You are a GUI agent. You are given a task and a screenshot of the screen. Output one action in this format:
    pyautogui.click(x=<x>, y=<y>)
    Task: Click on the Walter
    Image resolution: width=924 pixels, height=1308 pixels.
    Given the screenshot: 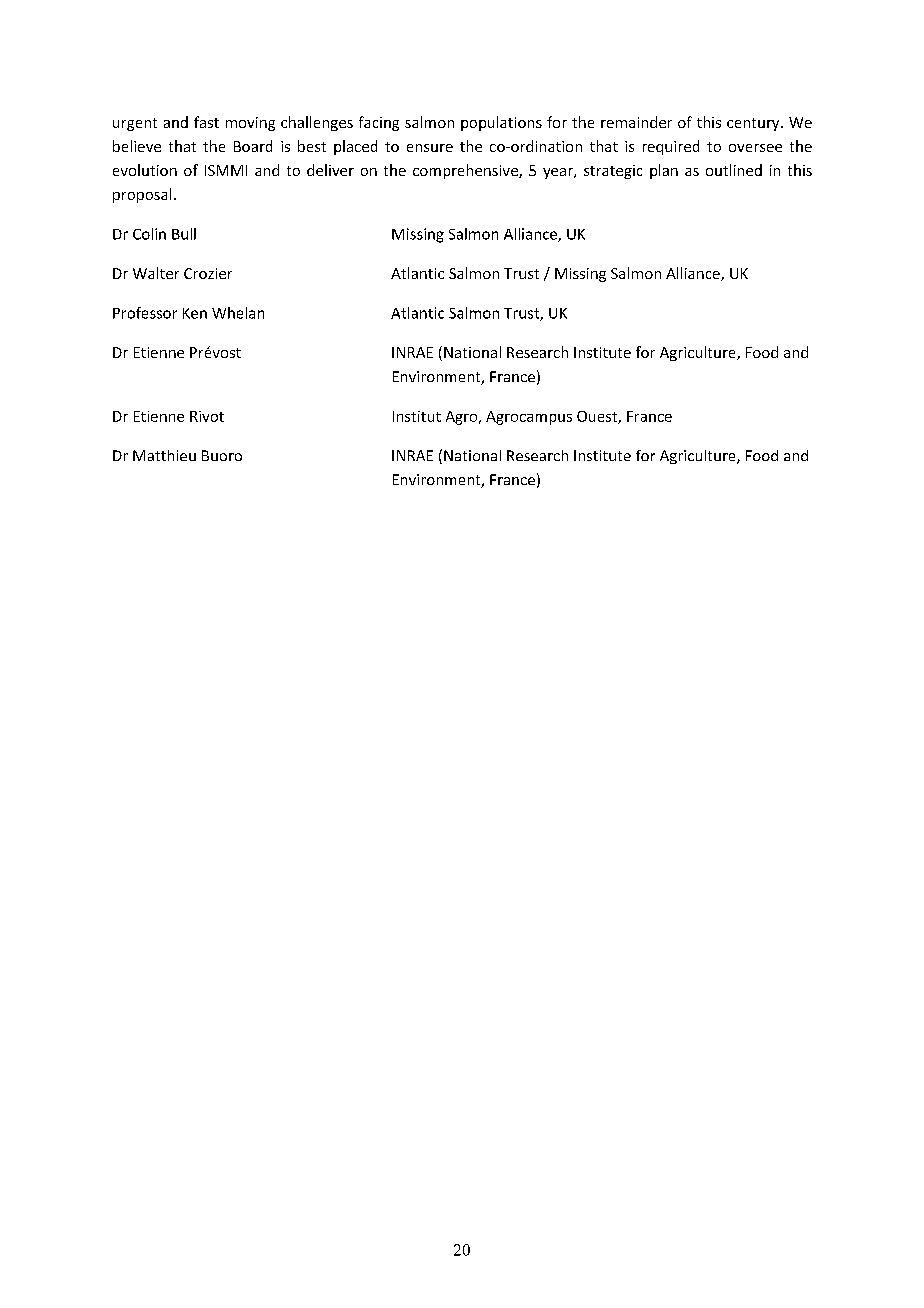 What is the action you would take?
    pyautogui.click(x=156, y=273)
